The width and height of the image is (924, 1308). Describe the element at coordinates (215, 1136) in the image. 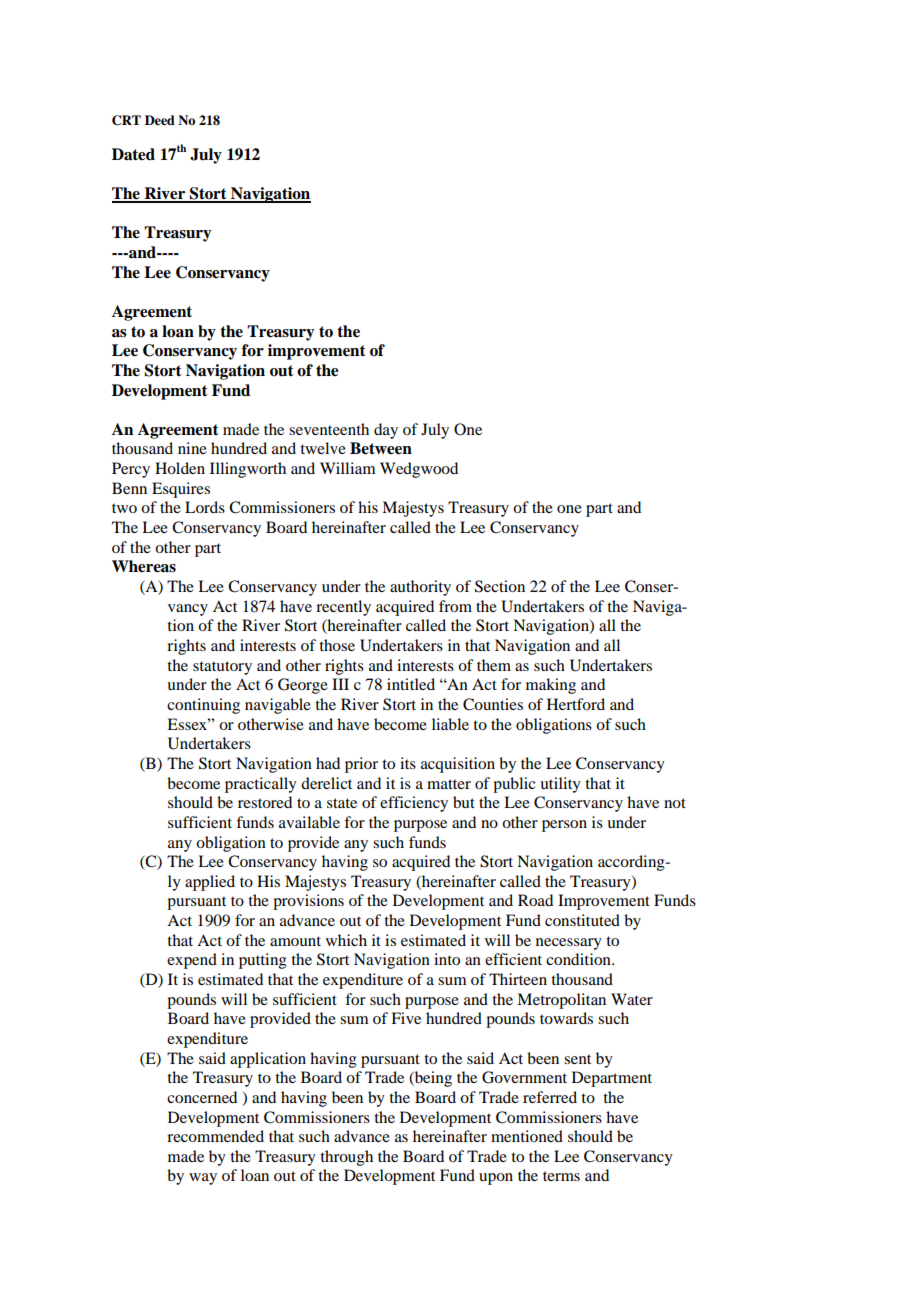

I see `recommended` at that location.
